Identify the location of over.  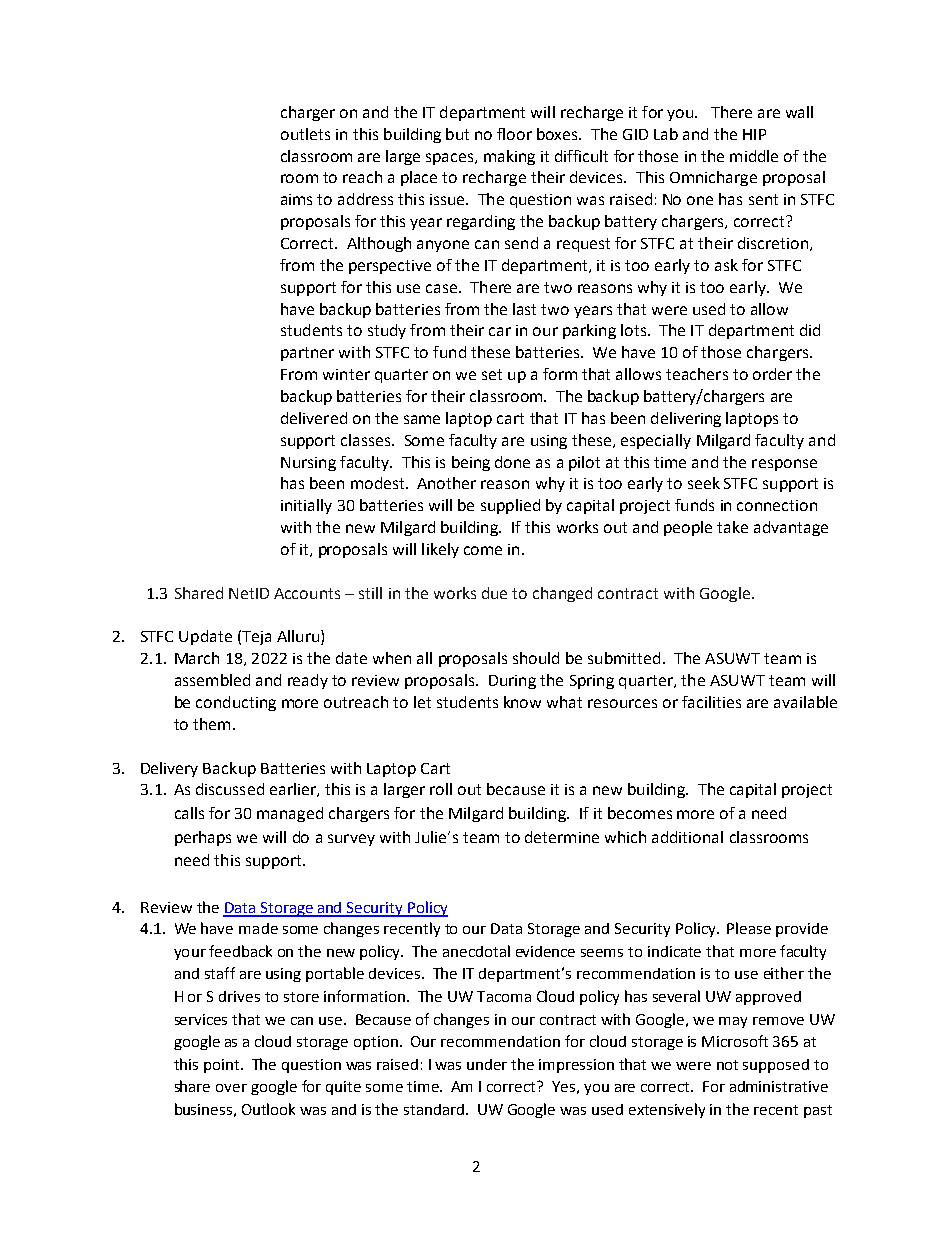
(231, 1088).
